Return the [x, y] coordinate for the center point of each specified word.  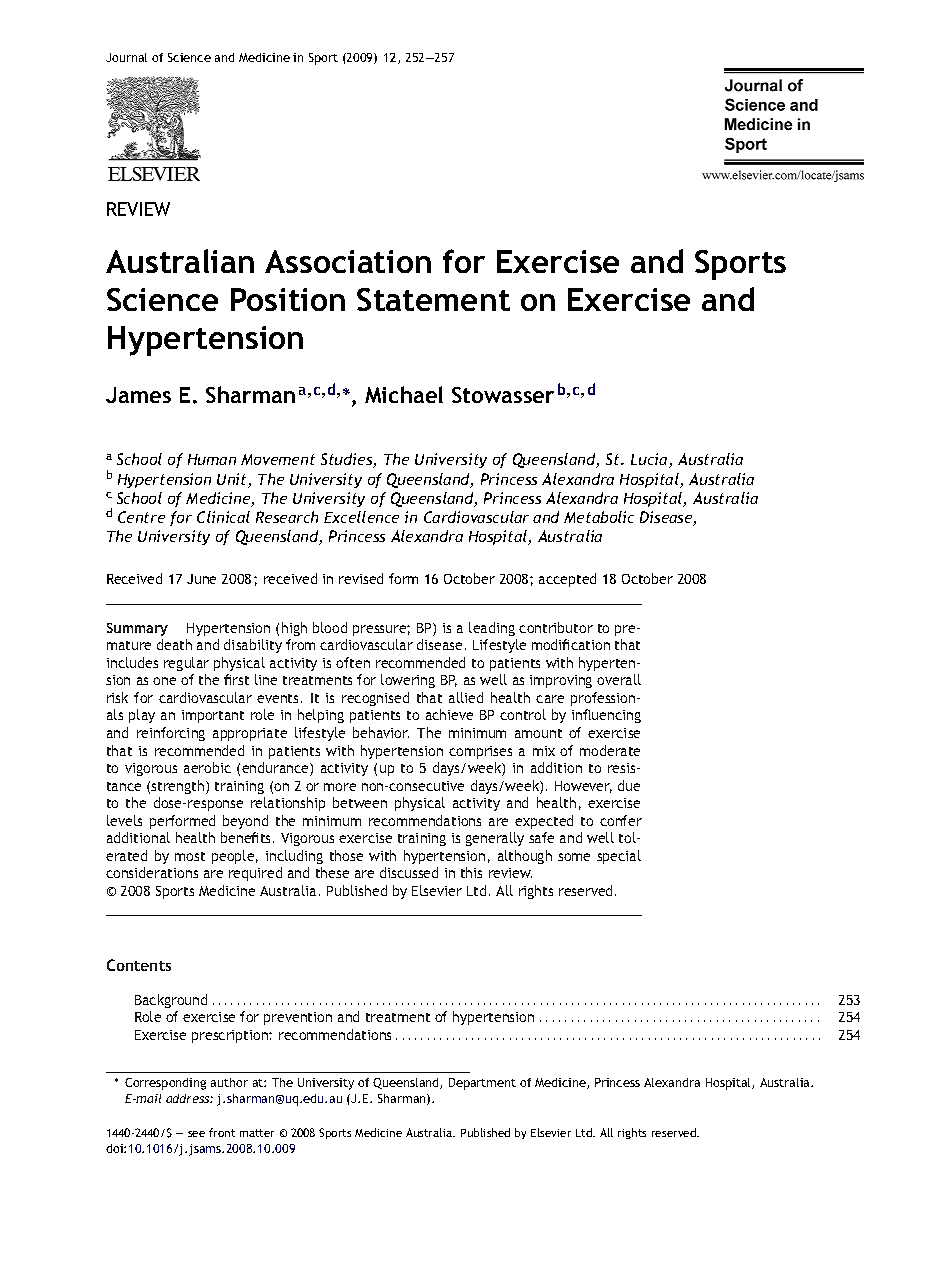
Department [482, 1084]
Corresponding [165, 1084]
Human [212, 459]
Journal [126, 57]
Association [348, 261]
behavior [381, 732]
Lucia [650, 460]
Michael [404, 394]
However [583, 787]
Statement [433, 299]
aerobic [207, 767]
